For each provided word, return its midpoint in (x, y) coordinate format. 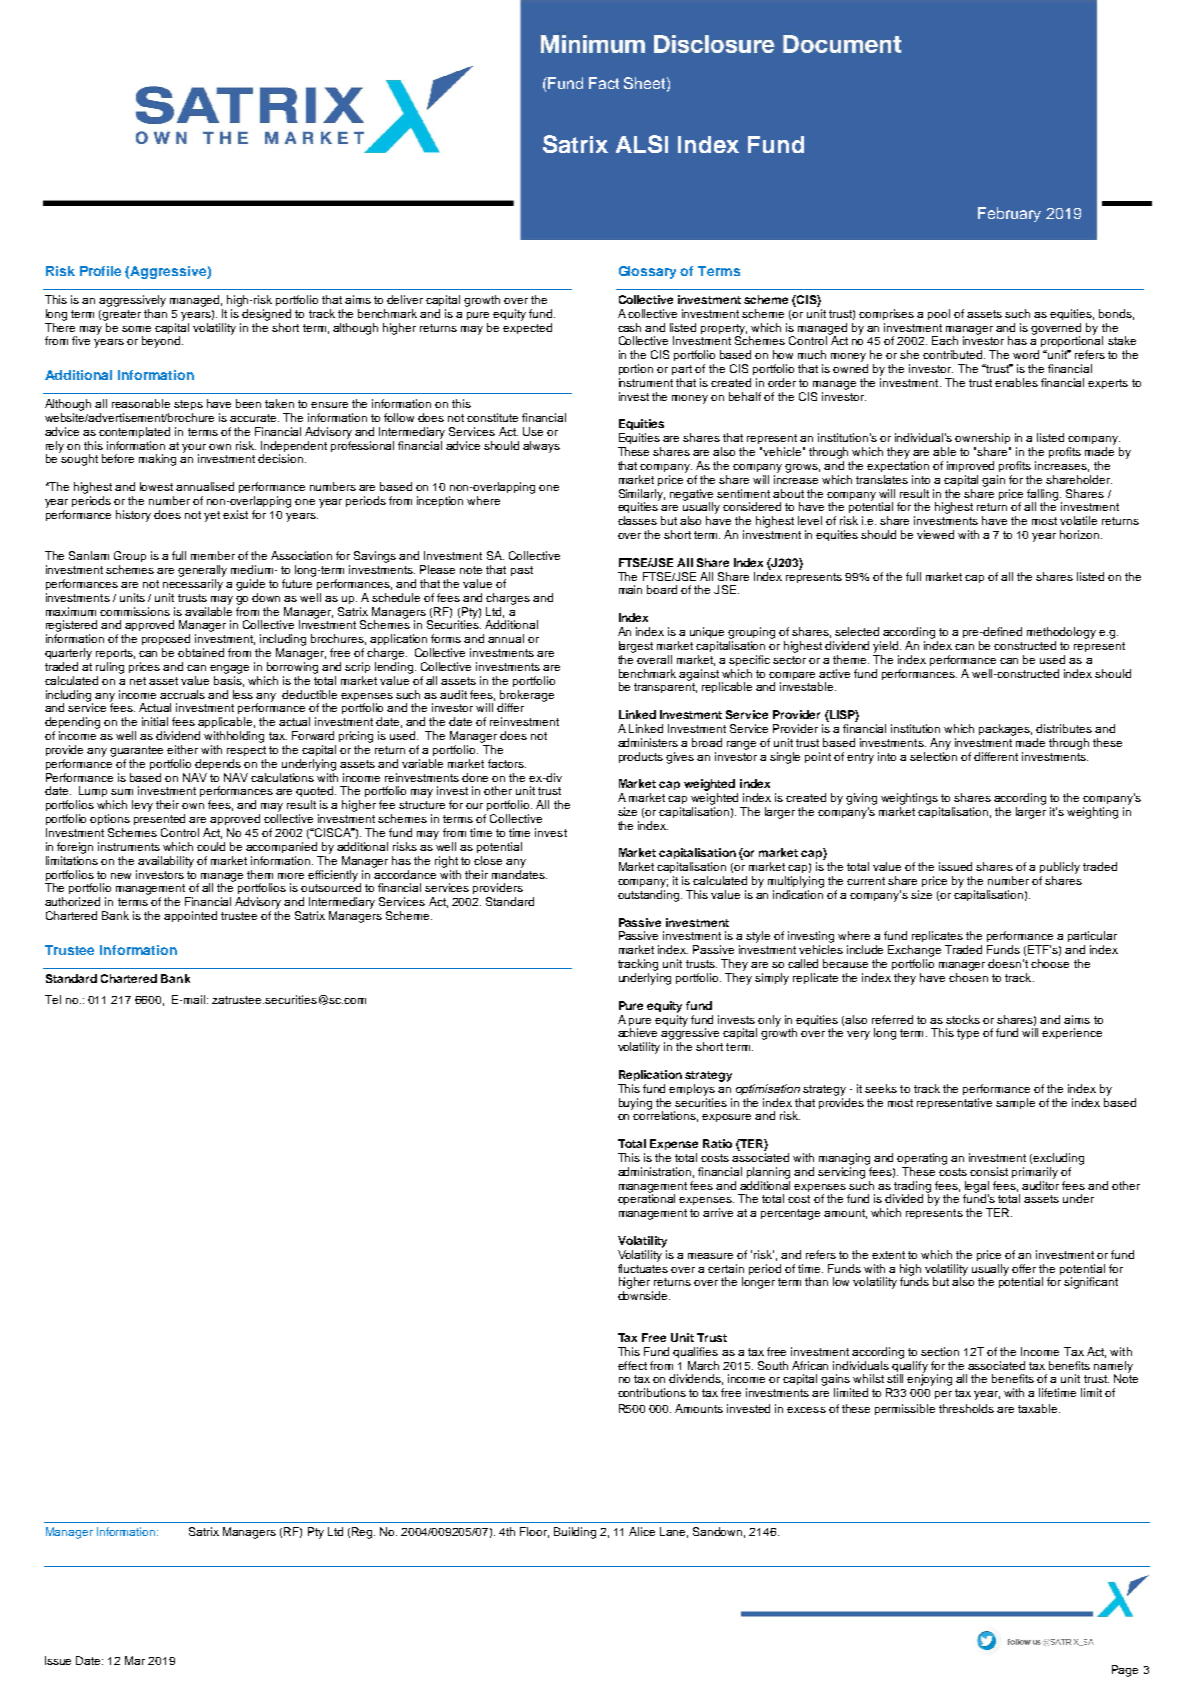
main (630, 589)
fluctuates (643, 1267)
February (1009, 214)
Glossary (647, 272)
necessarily (193, 585)
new (121, 876)
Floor (534, 1532)
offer (1024, 1268)
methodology (1061, 633)
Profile (100, 271)
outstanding (650, 896)
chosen (968, 977)
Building (575, 1533)
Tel (53, 999)
